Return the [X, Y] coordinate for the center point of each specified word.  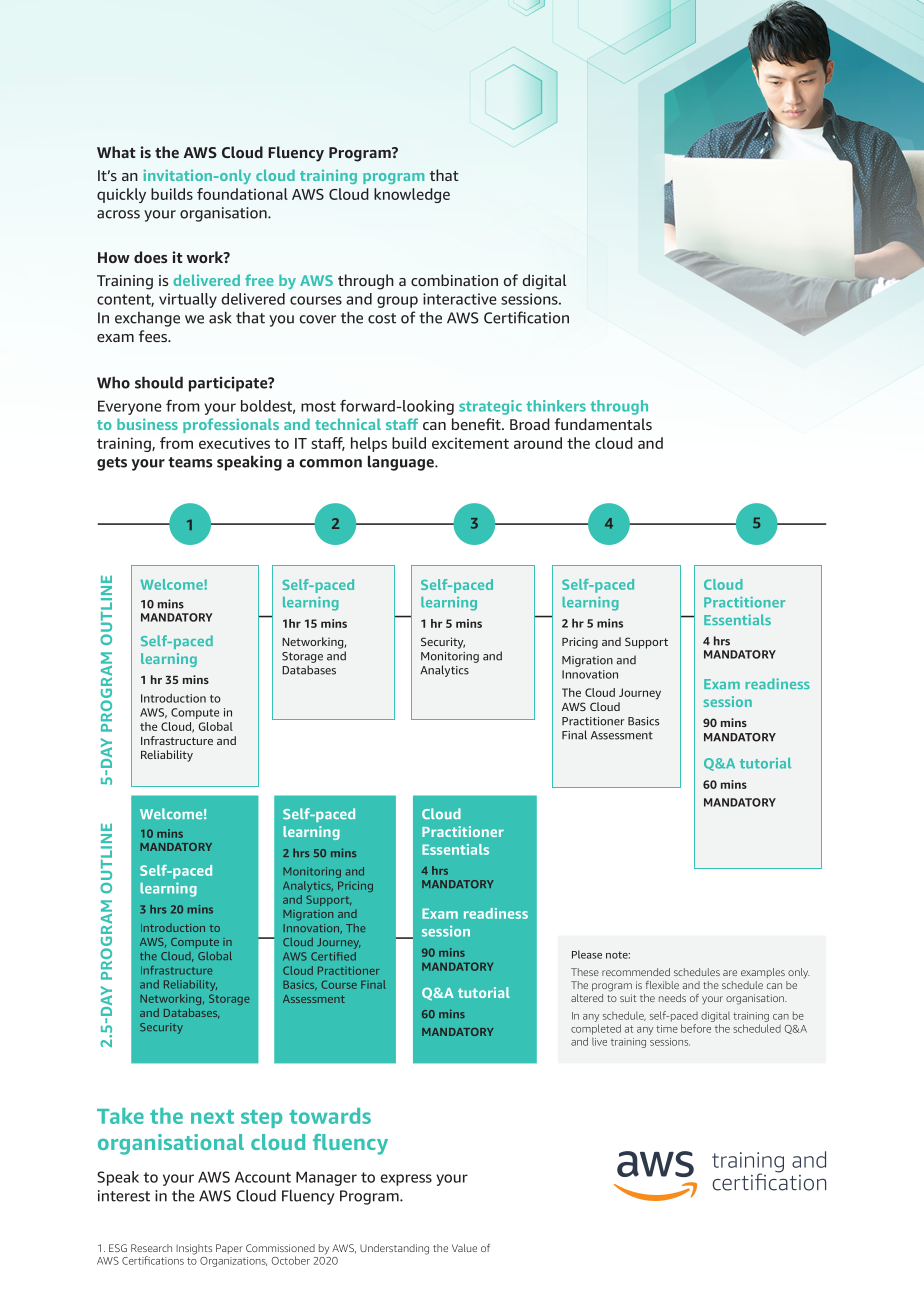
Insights [194, 1249]
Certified [333, 956]
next [212, 1117]
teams [190, 462]
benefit [477, 424]
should [159, 382]
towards [330, 1116]
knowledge [412, 195]
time [667, 1029]
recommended [636, 972]
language [402, 463]
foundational [242, 194]
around [538, 443]
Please [587, 954]
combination [454, 280]
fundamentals [603, 424]
